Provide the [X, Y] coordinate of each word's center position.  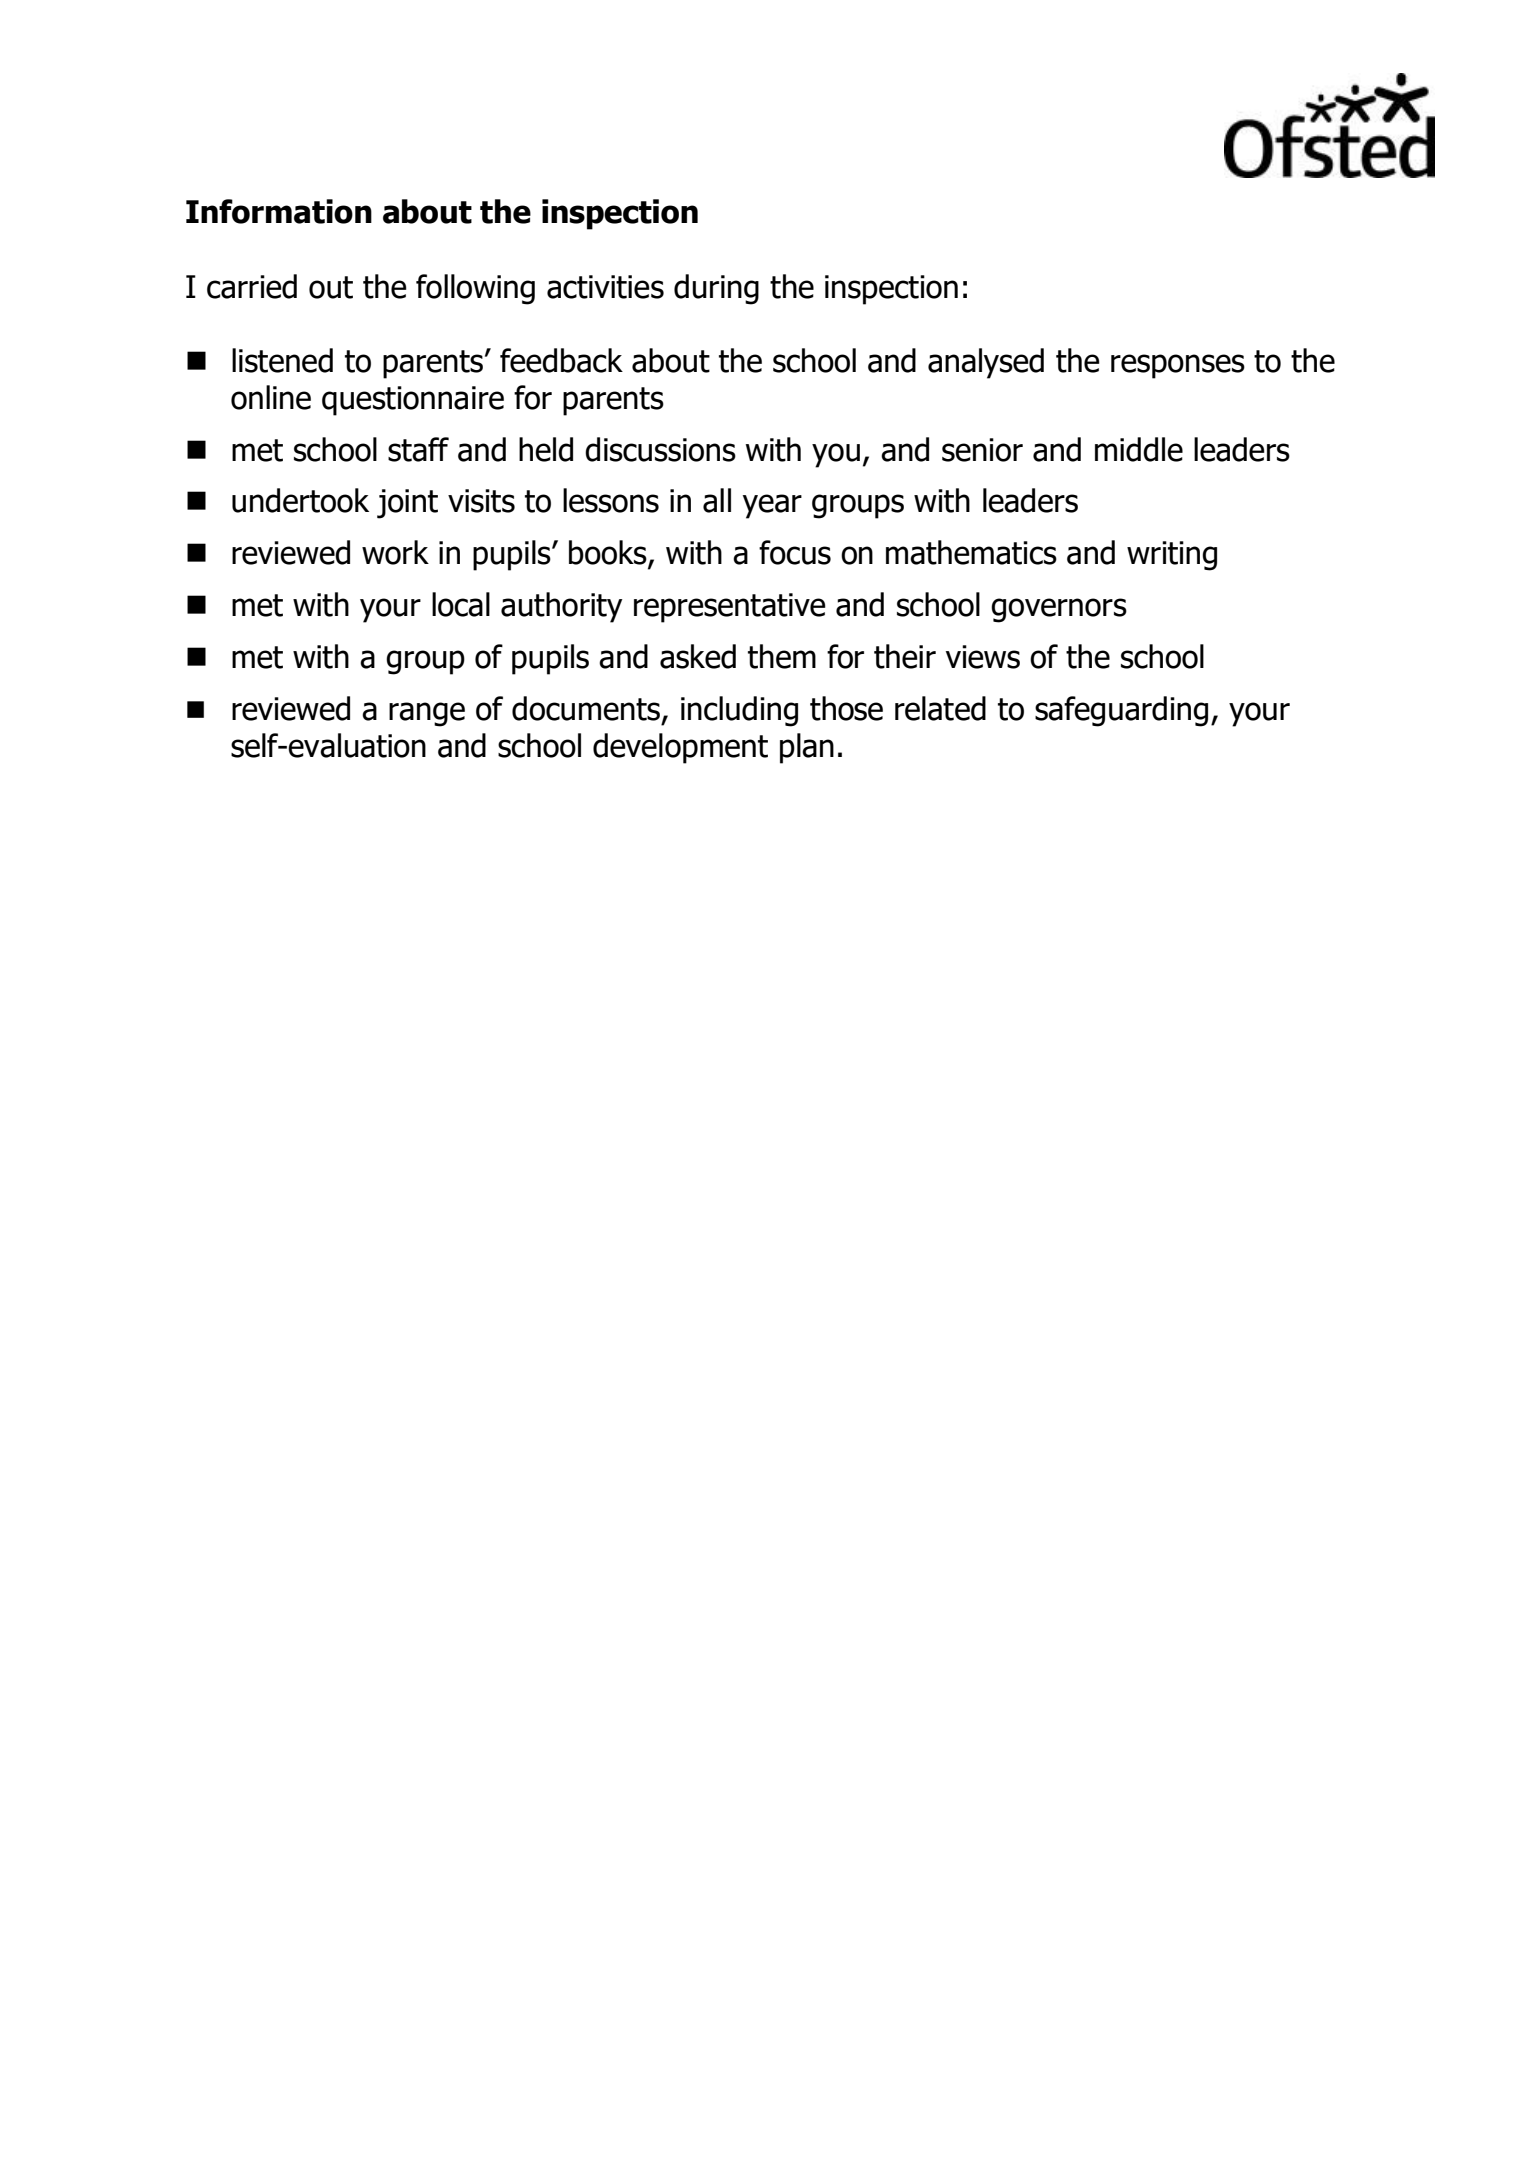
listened [282, 360]
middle [1139, 449]
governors [1059, 610]
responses [1178, 366]
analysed [986, 363]
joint [407, 504]
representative [730, 608]
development [680, 748]
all [717, 500]
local [461, 604]
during [716, 289]
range [427, 714]
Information [279, 211]
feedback [561, 360]
